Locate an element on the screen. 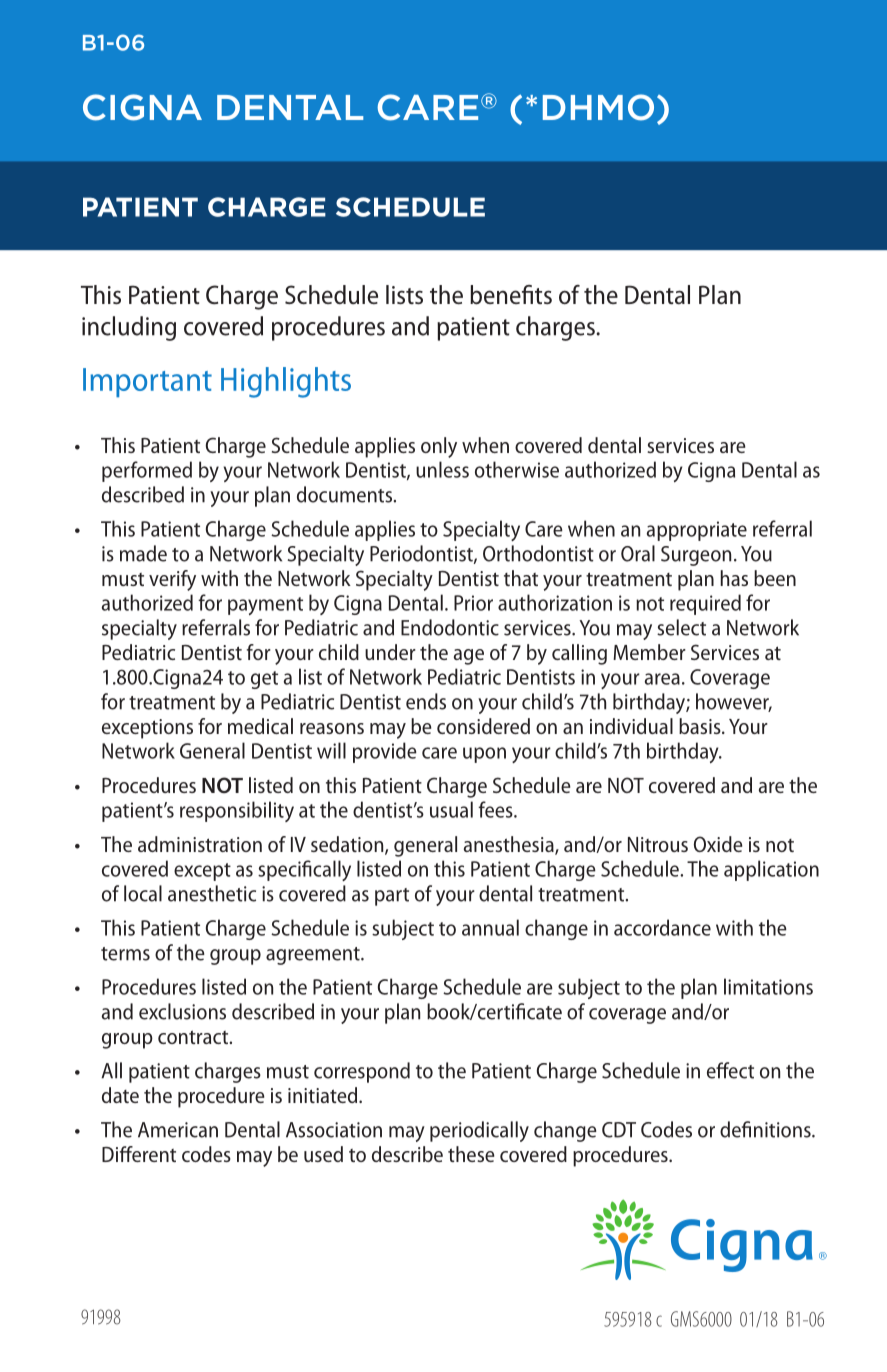 Image resolution: width=887 pixels, height=1372 pixels. American is located at coordinates (178, 1130).
